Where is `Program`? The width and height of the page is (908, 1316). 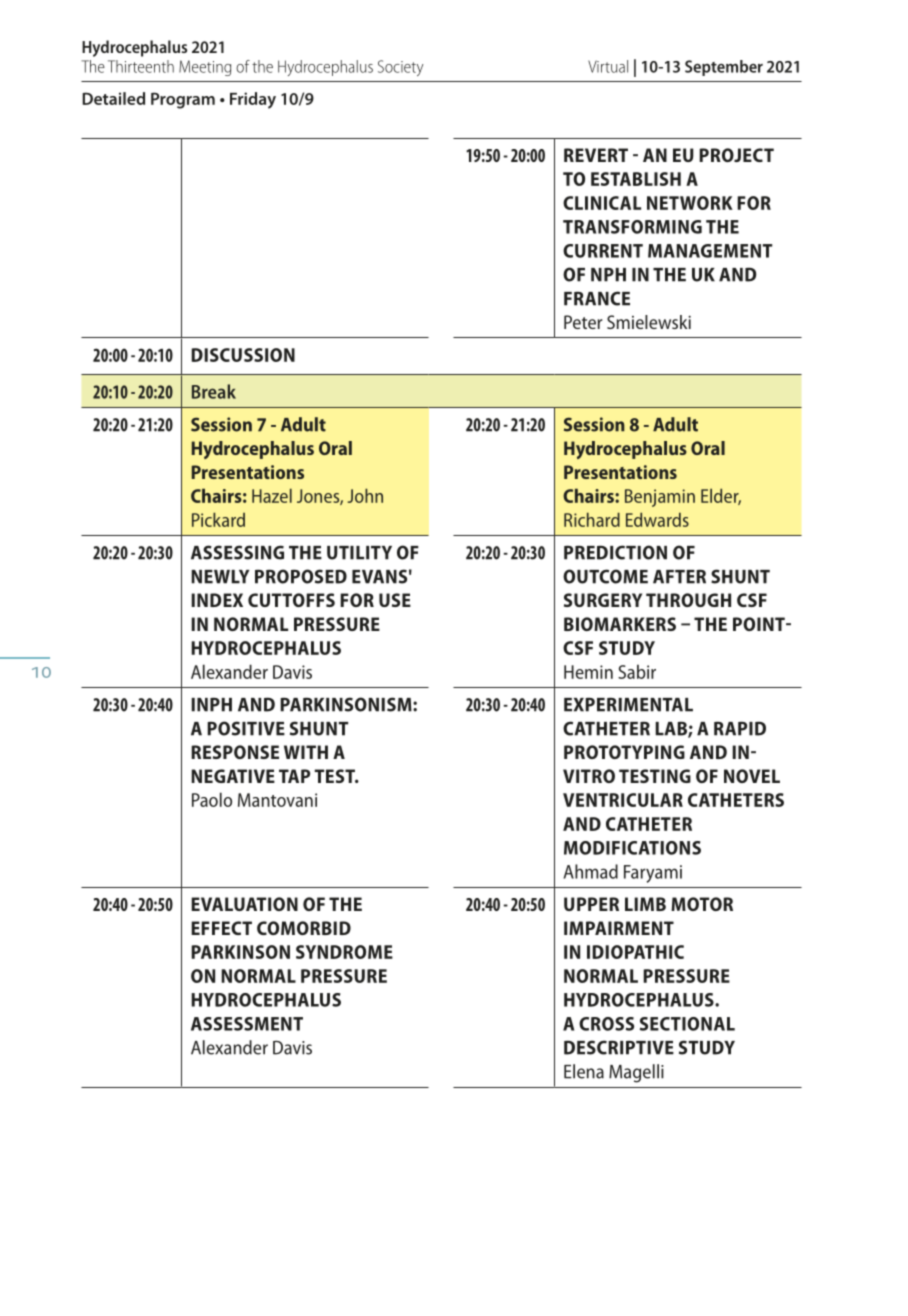 Program is located at coordinates (183, 100).
